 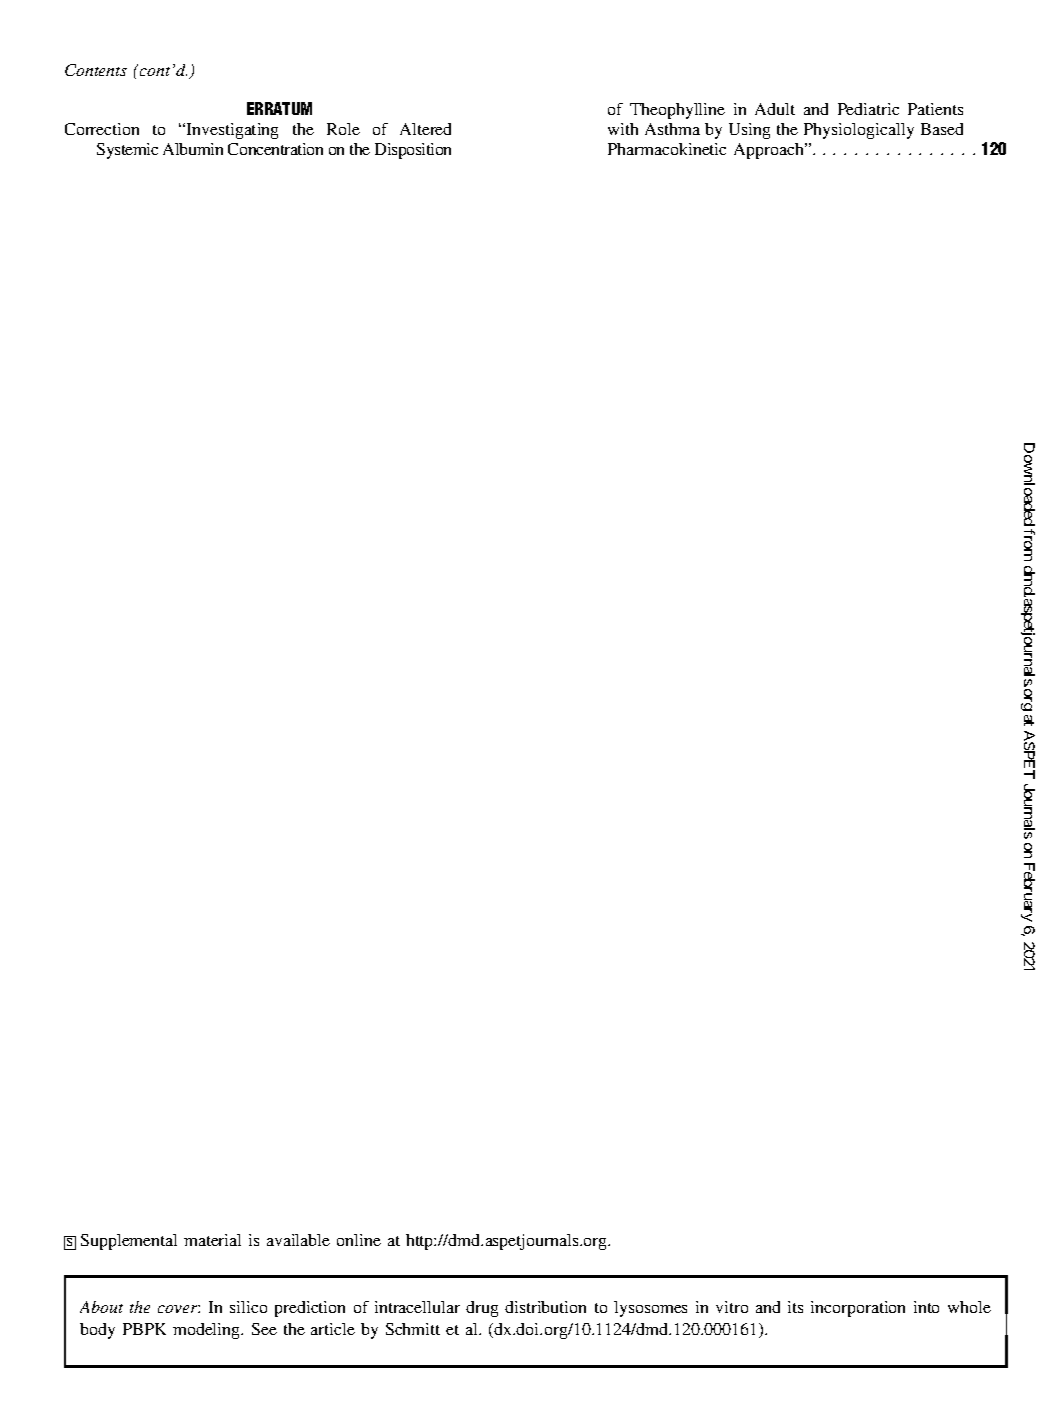 I want to click on Pharmacokinetic, so click(x=667, y=149).
